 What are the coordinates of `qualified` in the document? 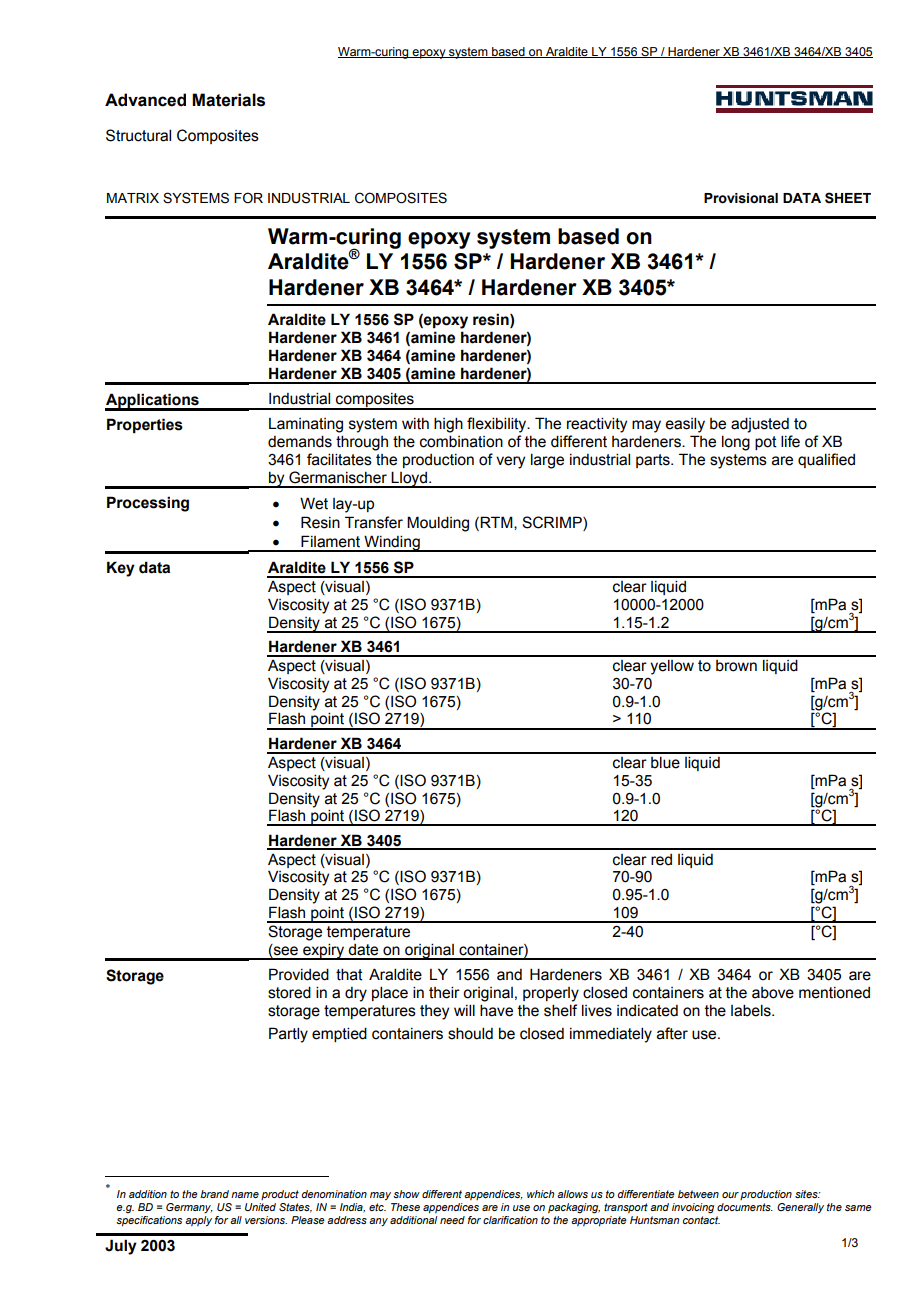 It's located at (826, 460).
